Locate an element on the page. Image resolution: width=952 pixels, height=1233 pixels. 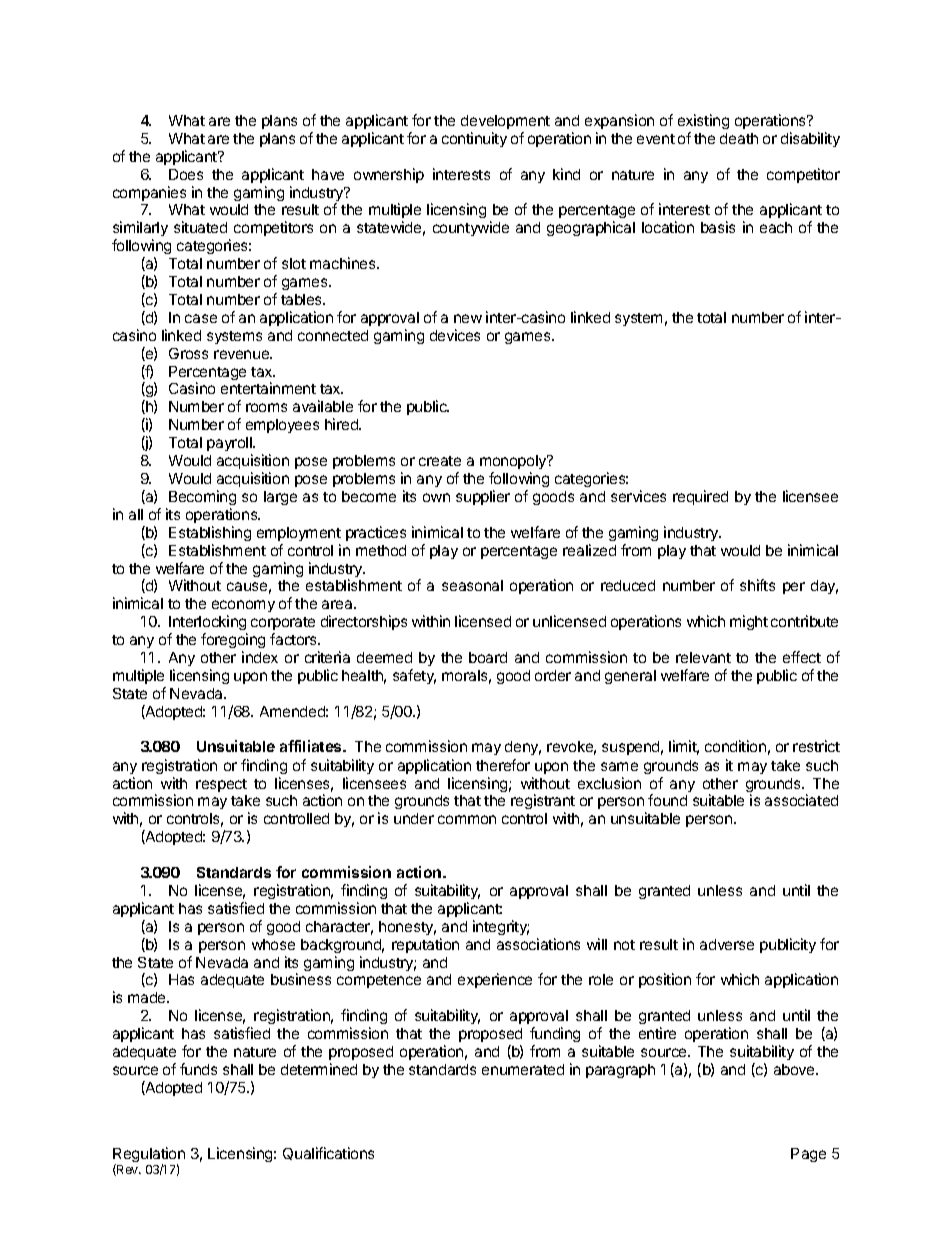
supplier is located at coordinates (483, 497).
